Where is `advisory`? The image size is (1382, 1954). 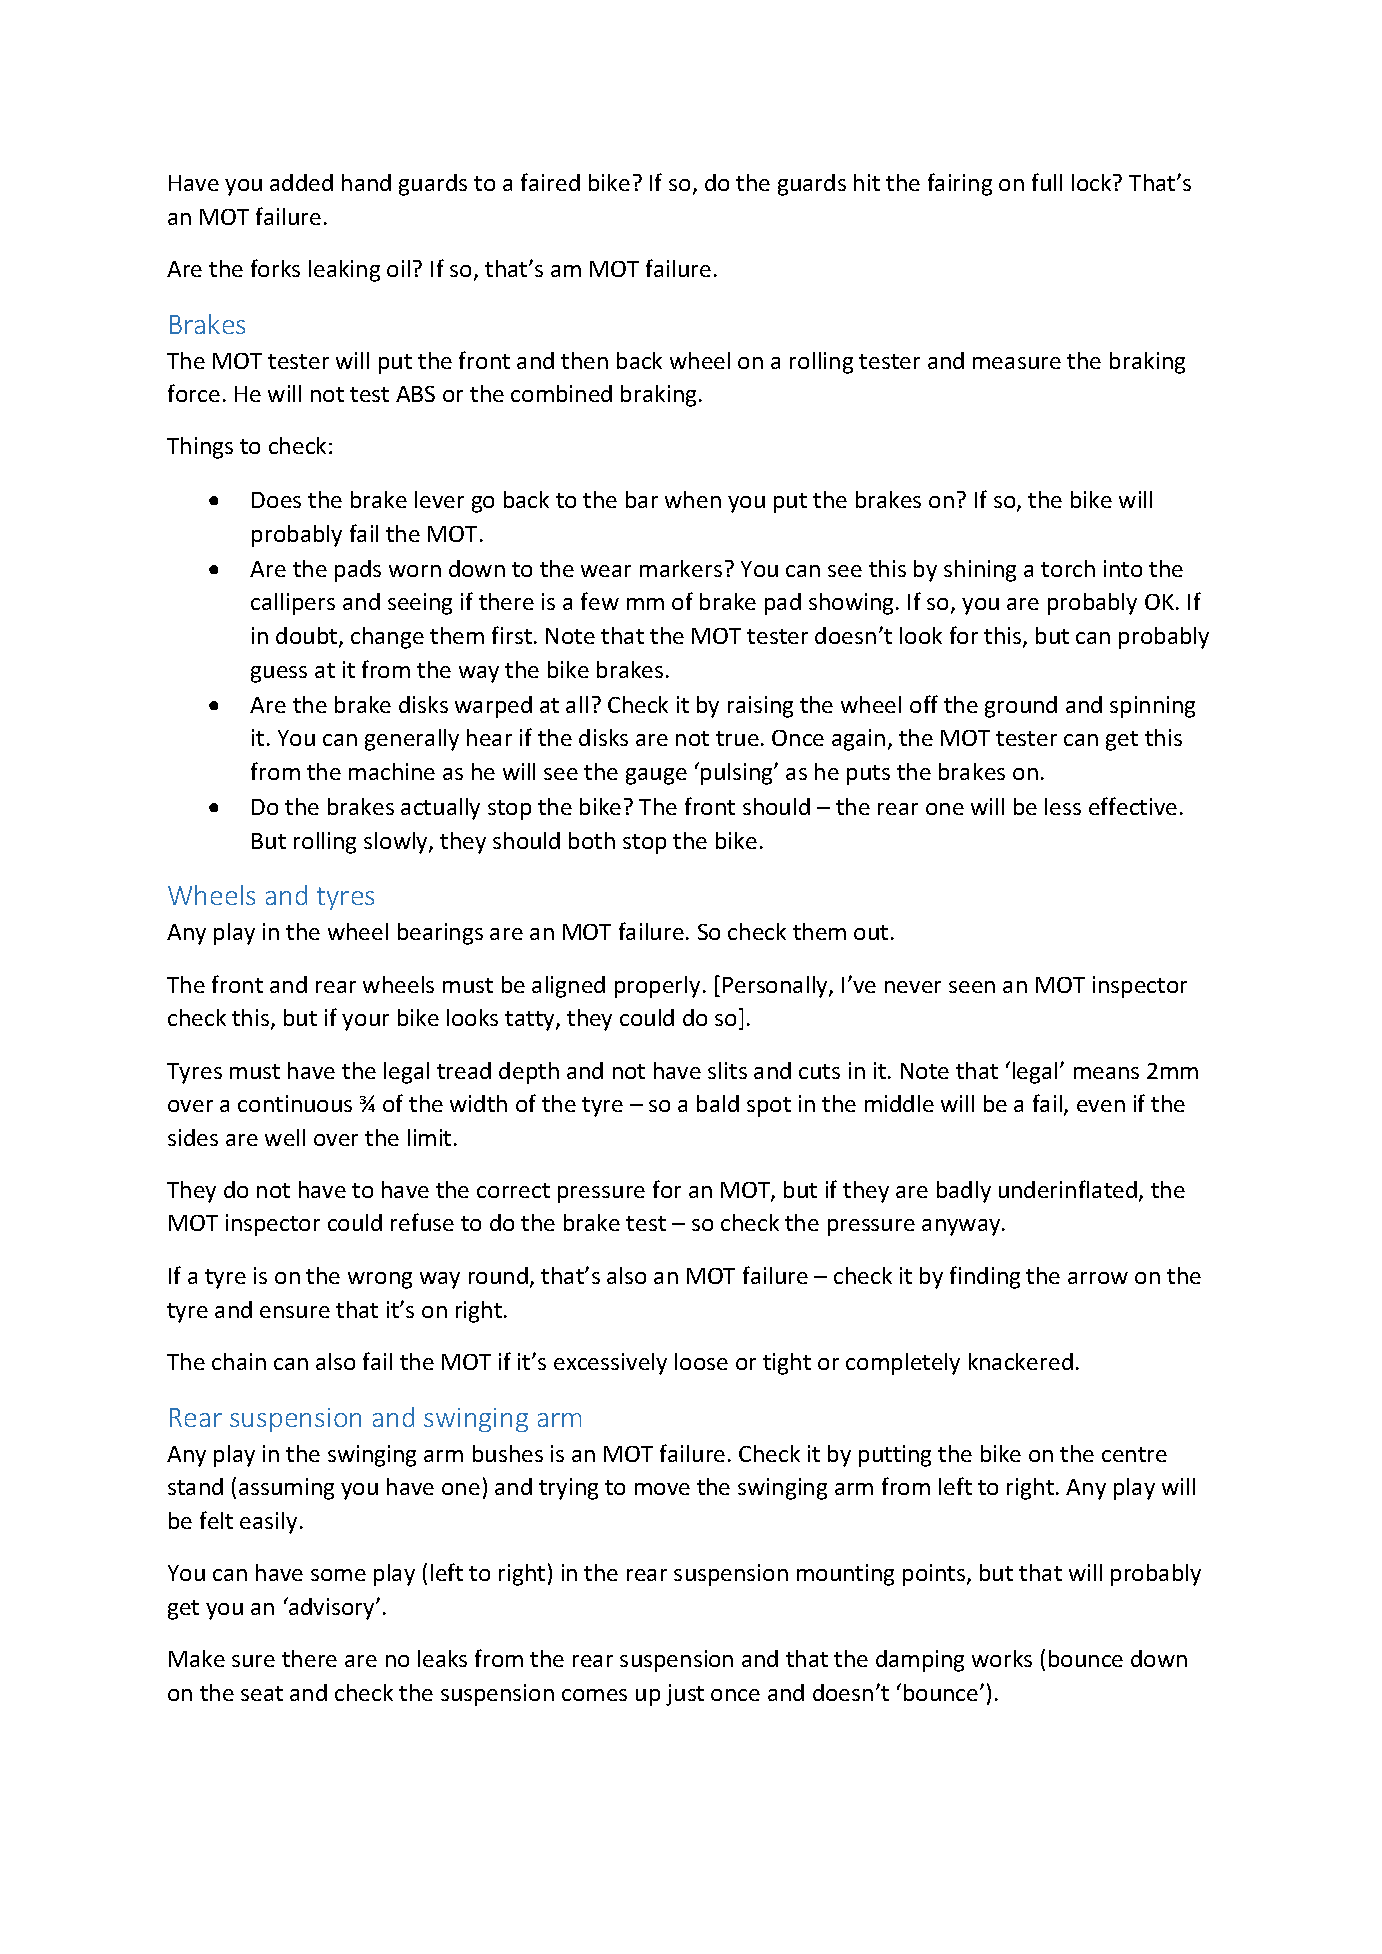
advisory is located at coordinates (332, 1608).
